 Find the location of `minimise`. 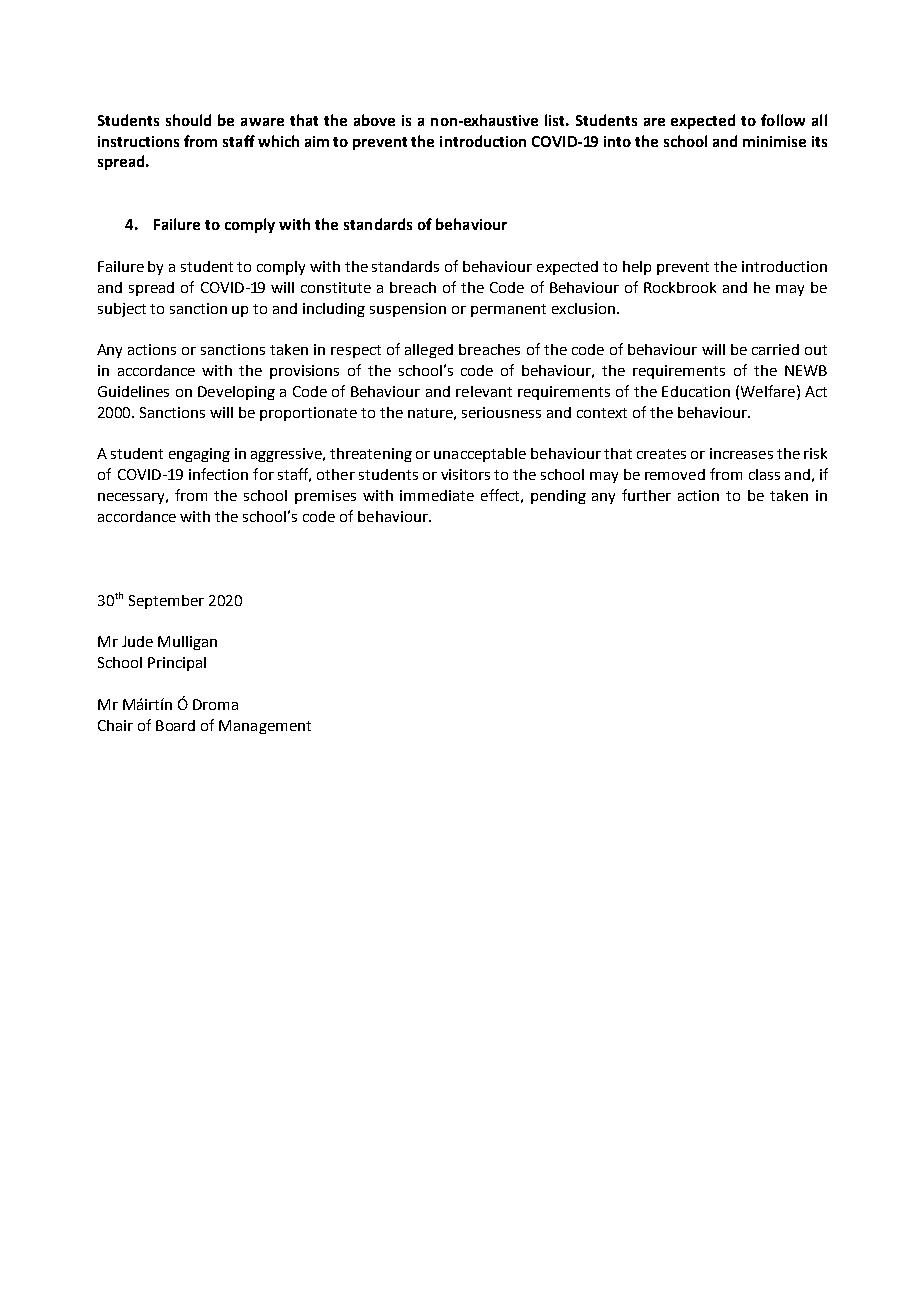

minimise is located at coordinates (774, 141).
